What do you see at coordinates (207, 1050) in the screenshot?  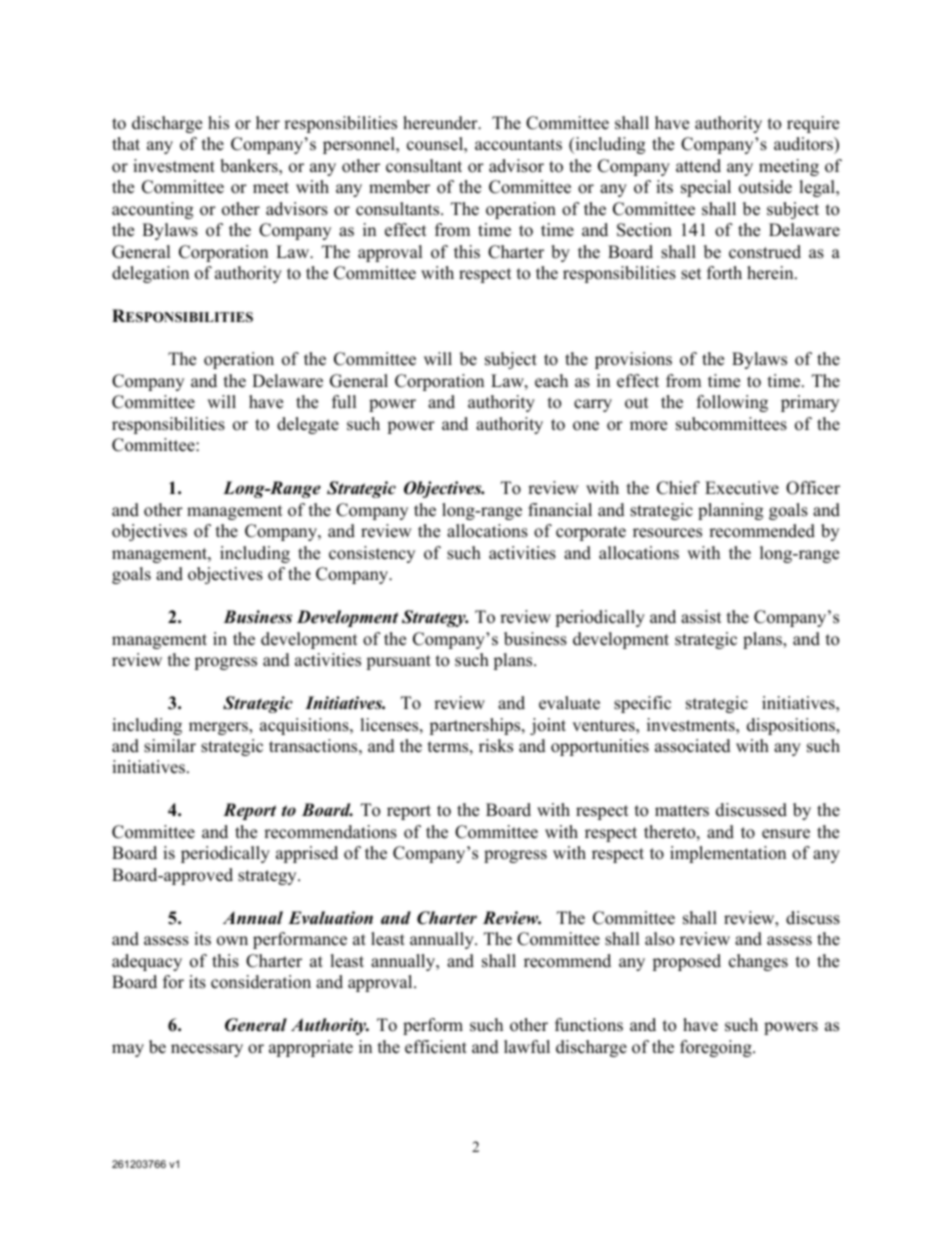 I see `necessary` at bounding box center [207, 1050].
